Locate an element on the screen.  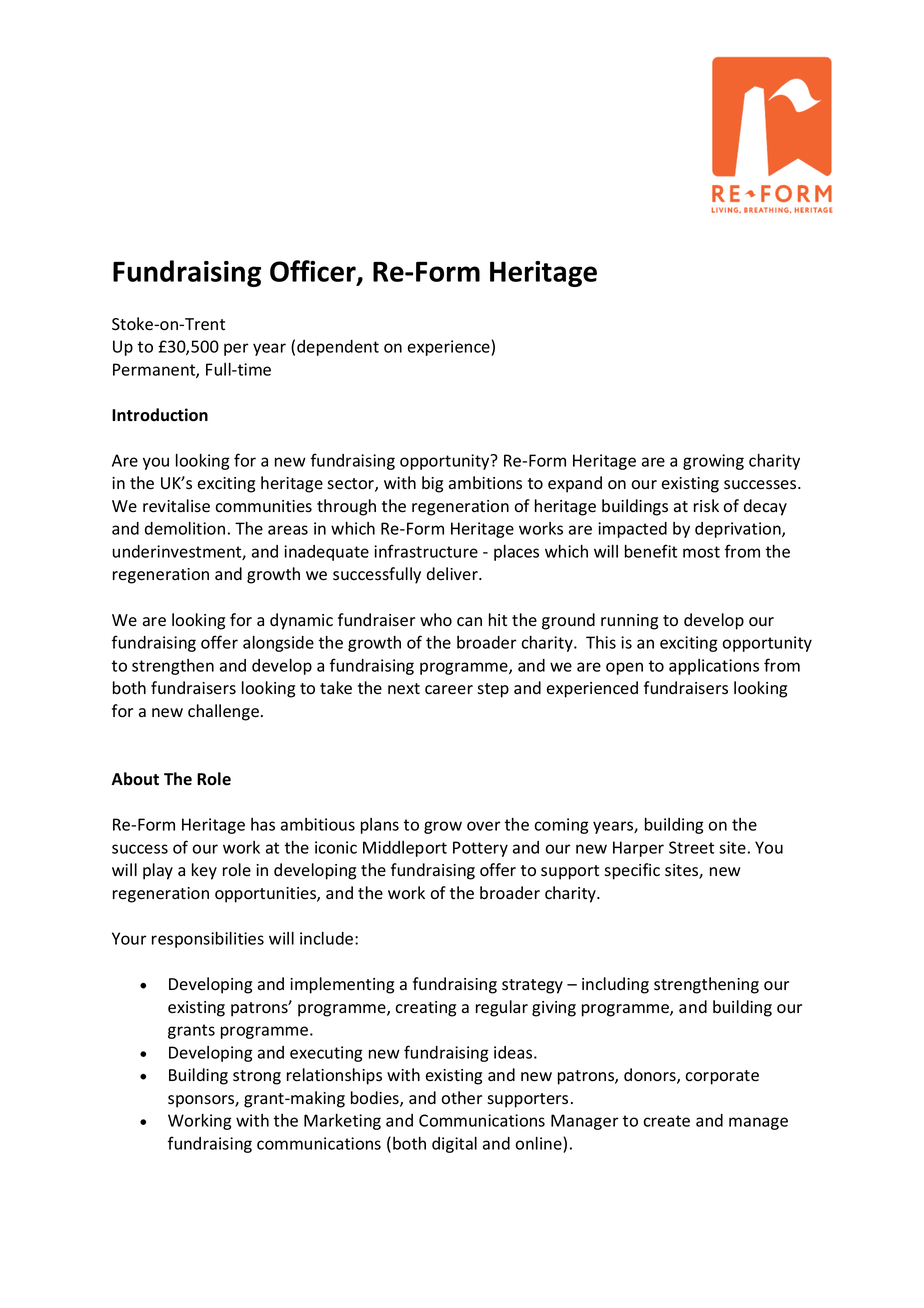
applications is located at coordinates (714, 667).
